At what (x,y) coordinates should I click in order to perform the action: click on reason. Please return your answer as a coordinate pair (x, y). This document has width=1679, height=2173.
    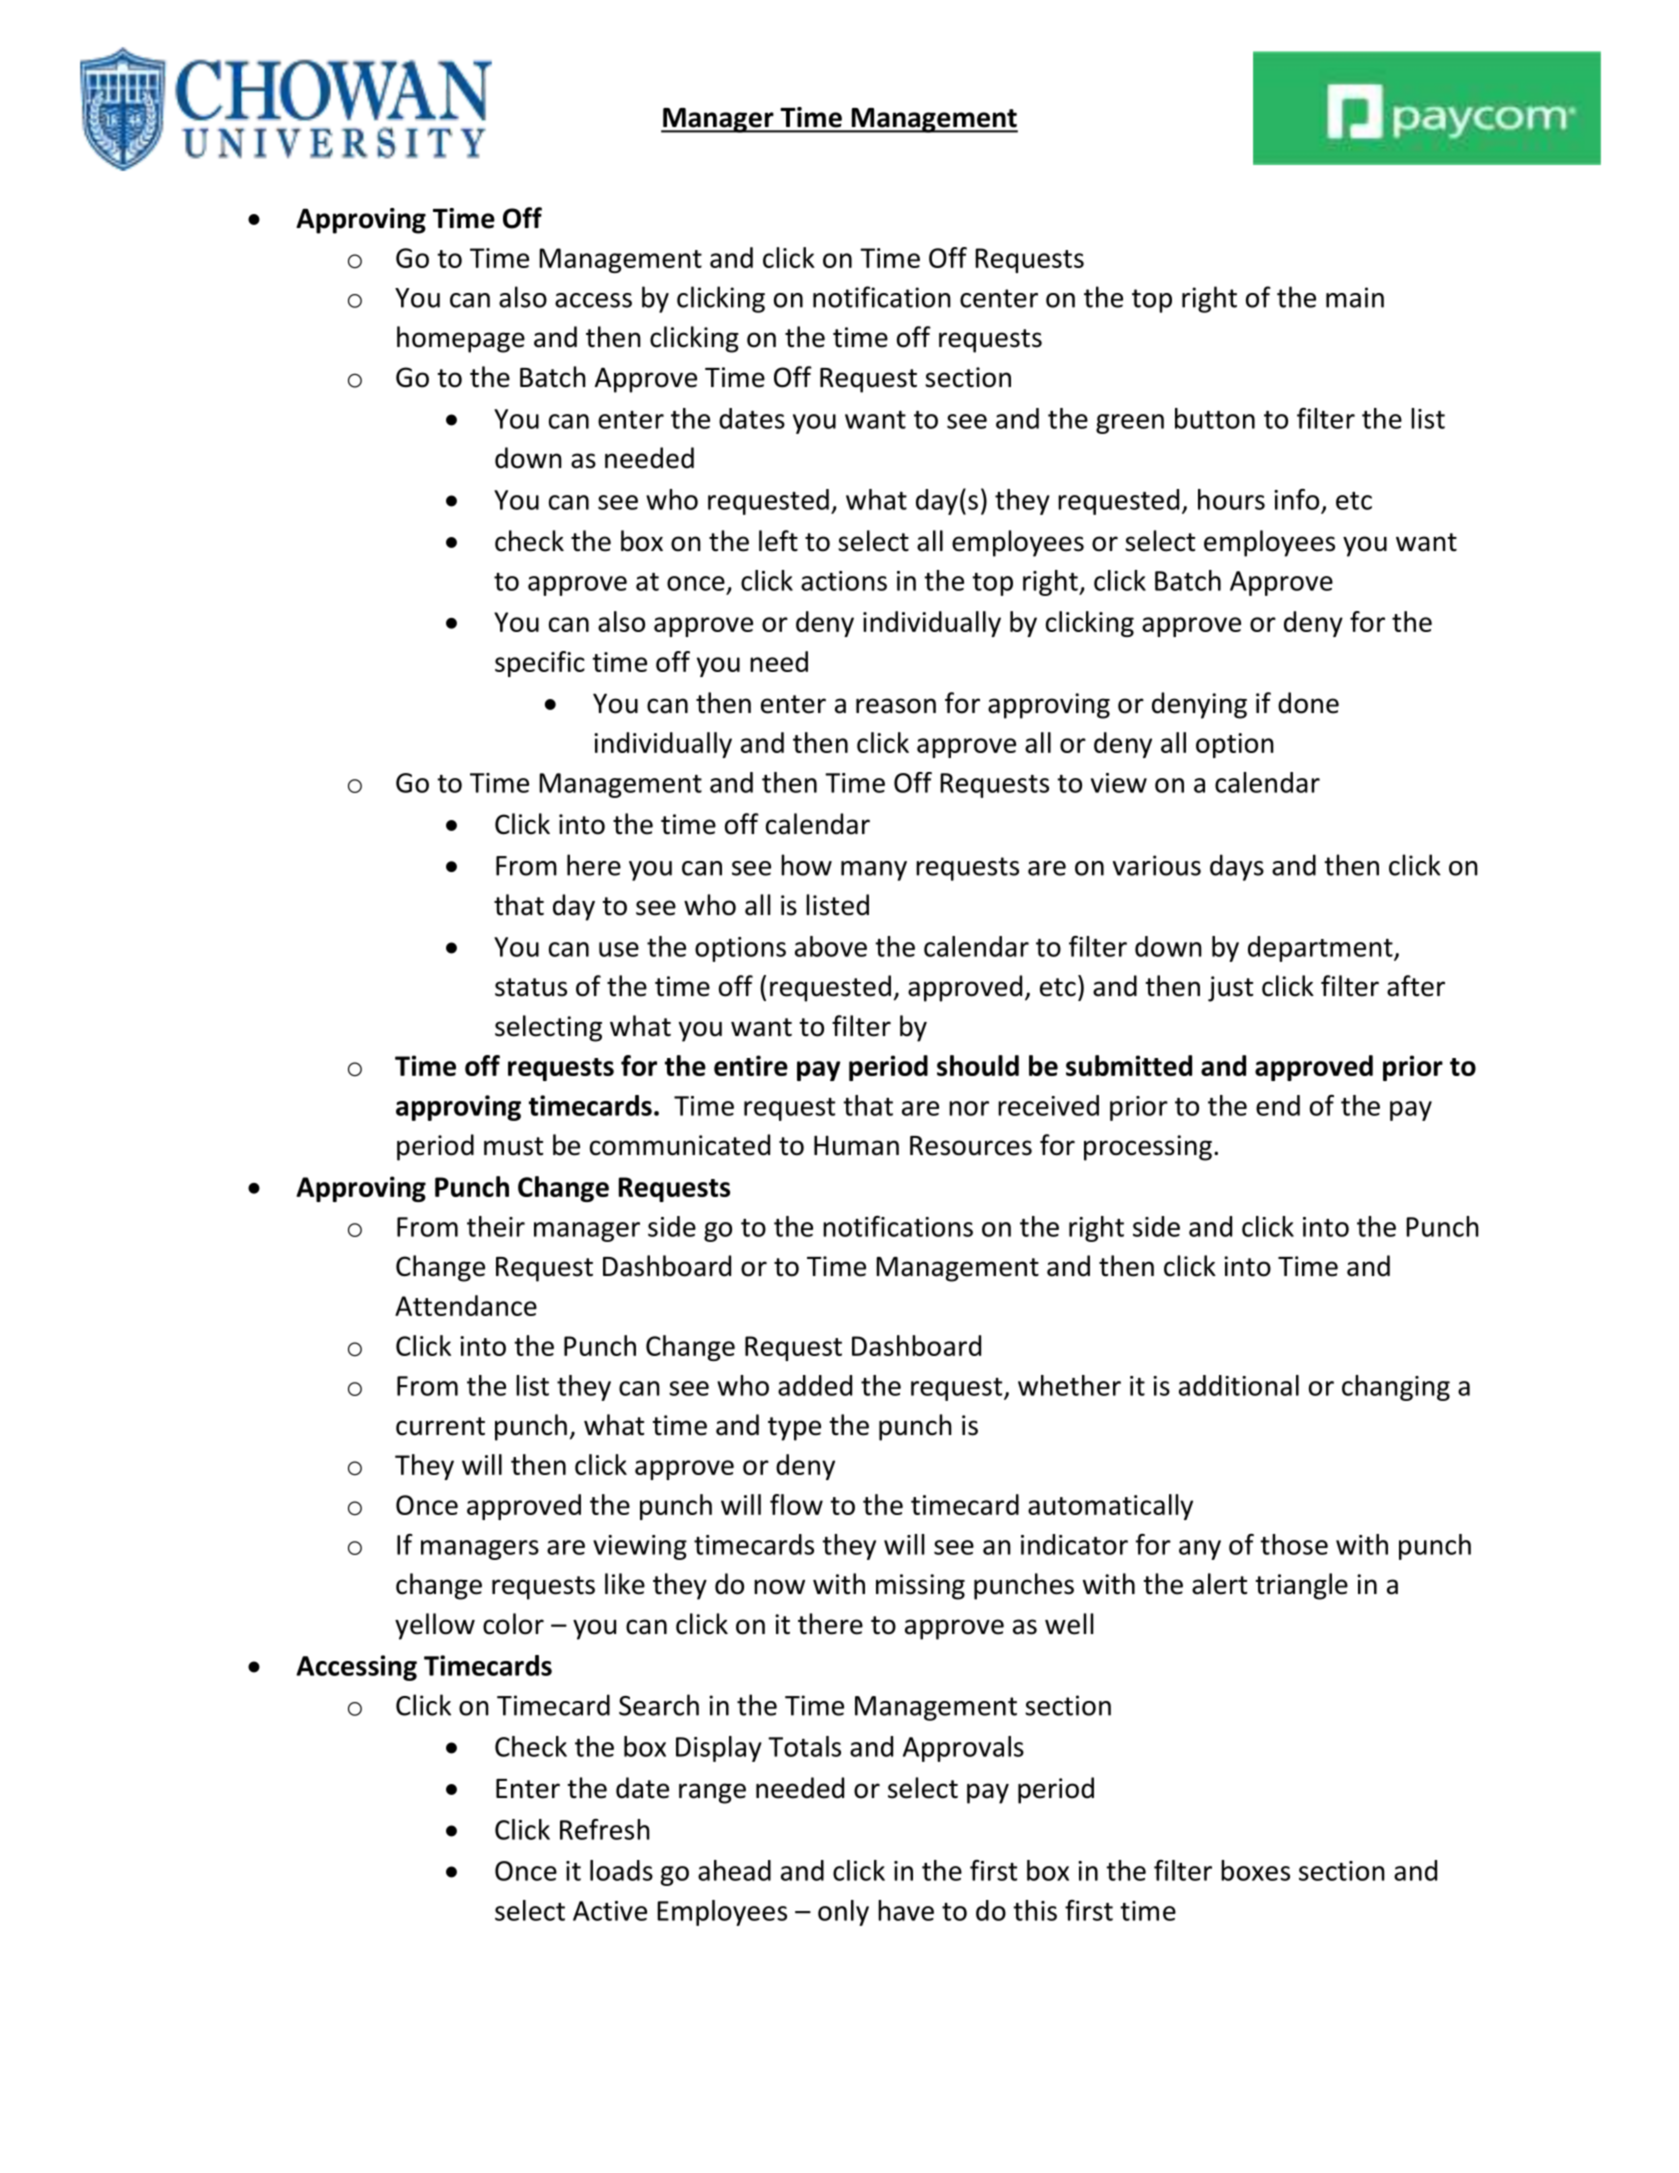
    Looking at the image, I should click on (896, 706).
